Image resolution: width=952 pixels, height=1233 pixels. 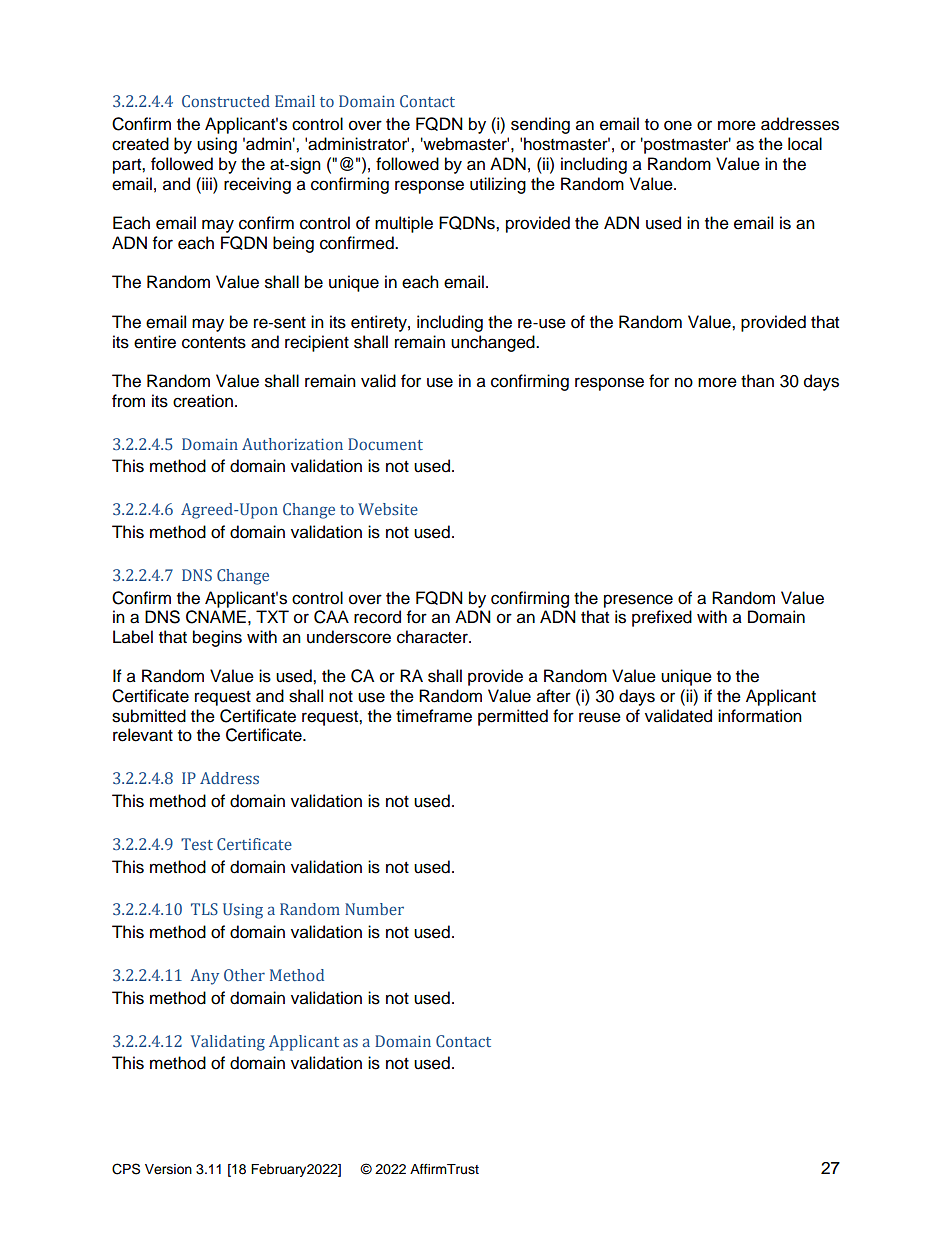 I want to click on Version, so click(x=168, y=1169).
